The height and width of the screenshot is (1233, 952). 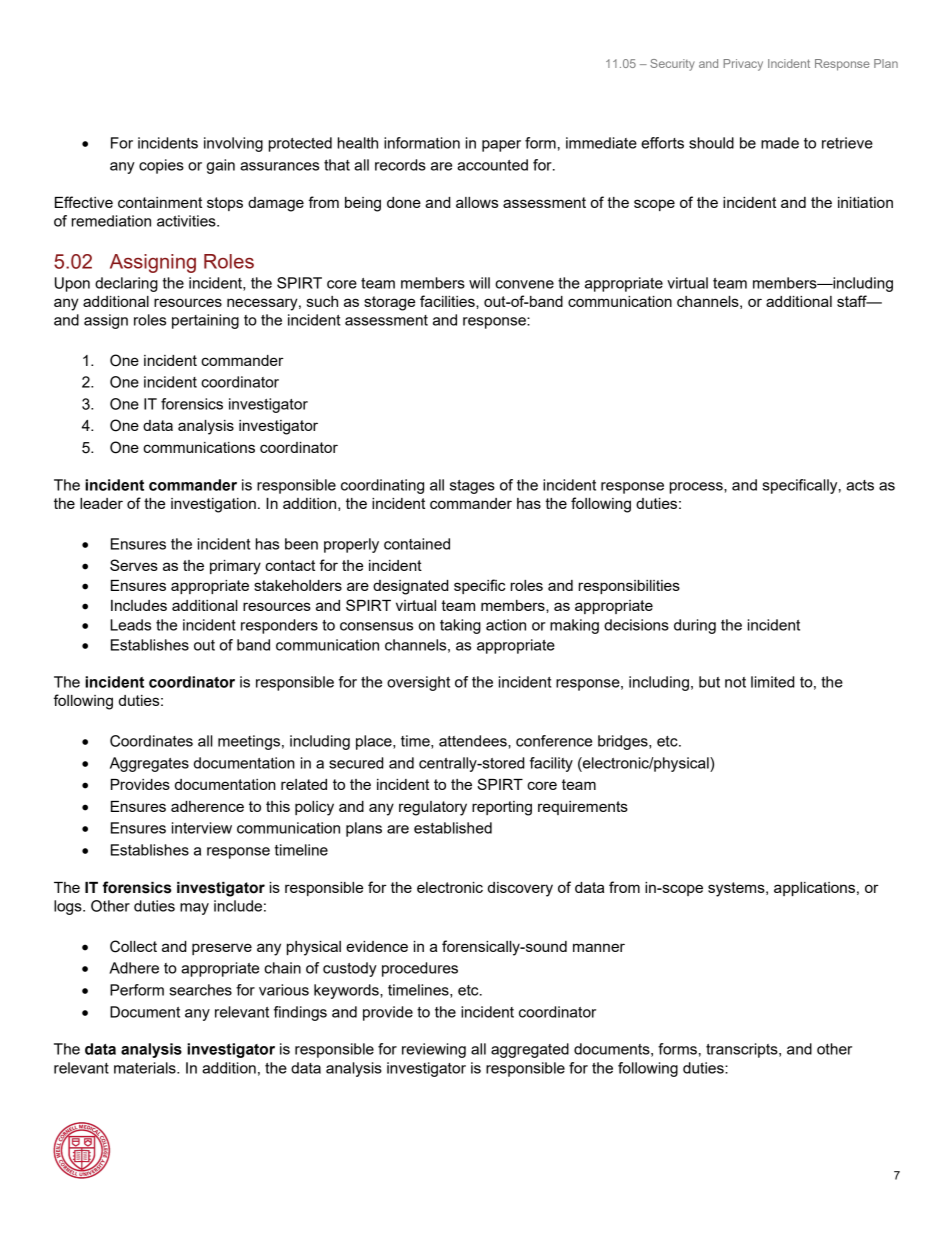 I want to click on involving, so click(x=233, y=144).
